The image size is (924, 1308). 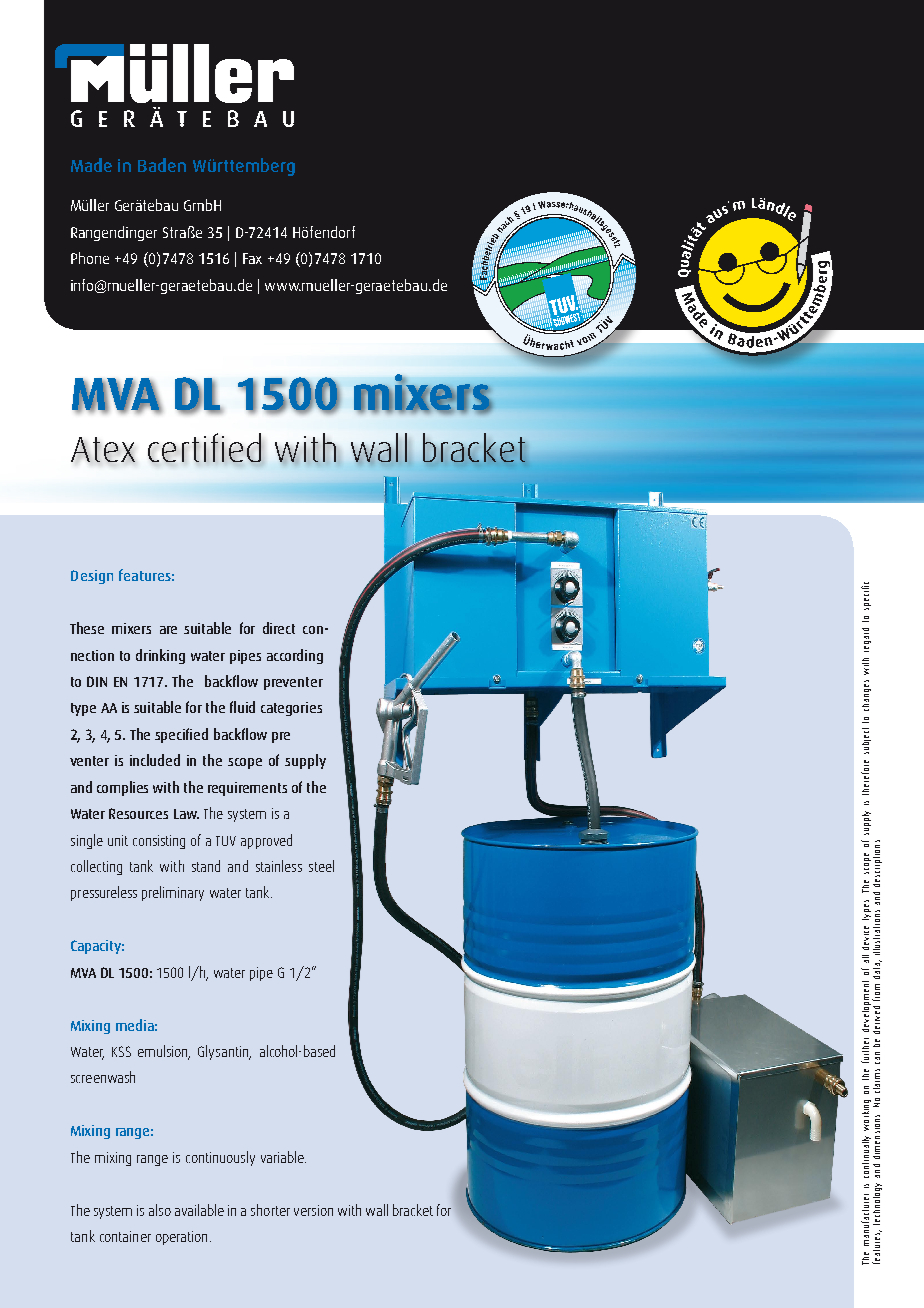 I want to click on stainless, so click(x=279, y=866).
